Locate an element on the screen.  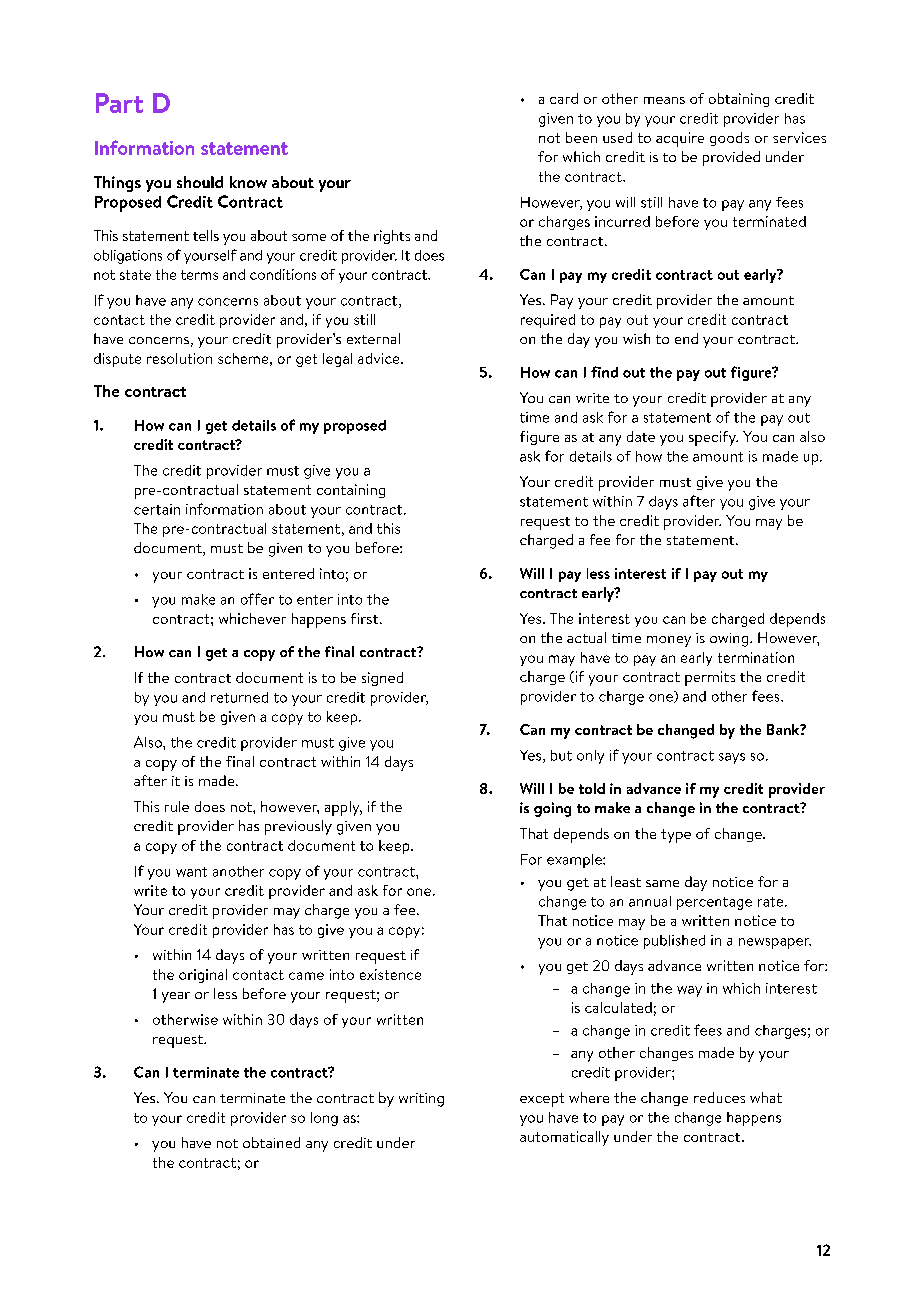
certain is located at coordinates (157, 509).
